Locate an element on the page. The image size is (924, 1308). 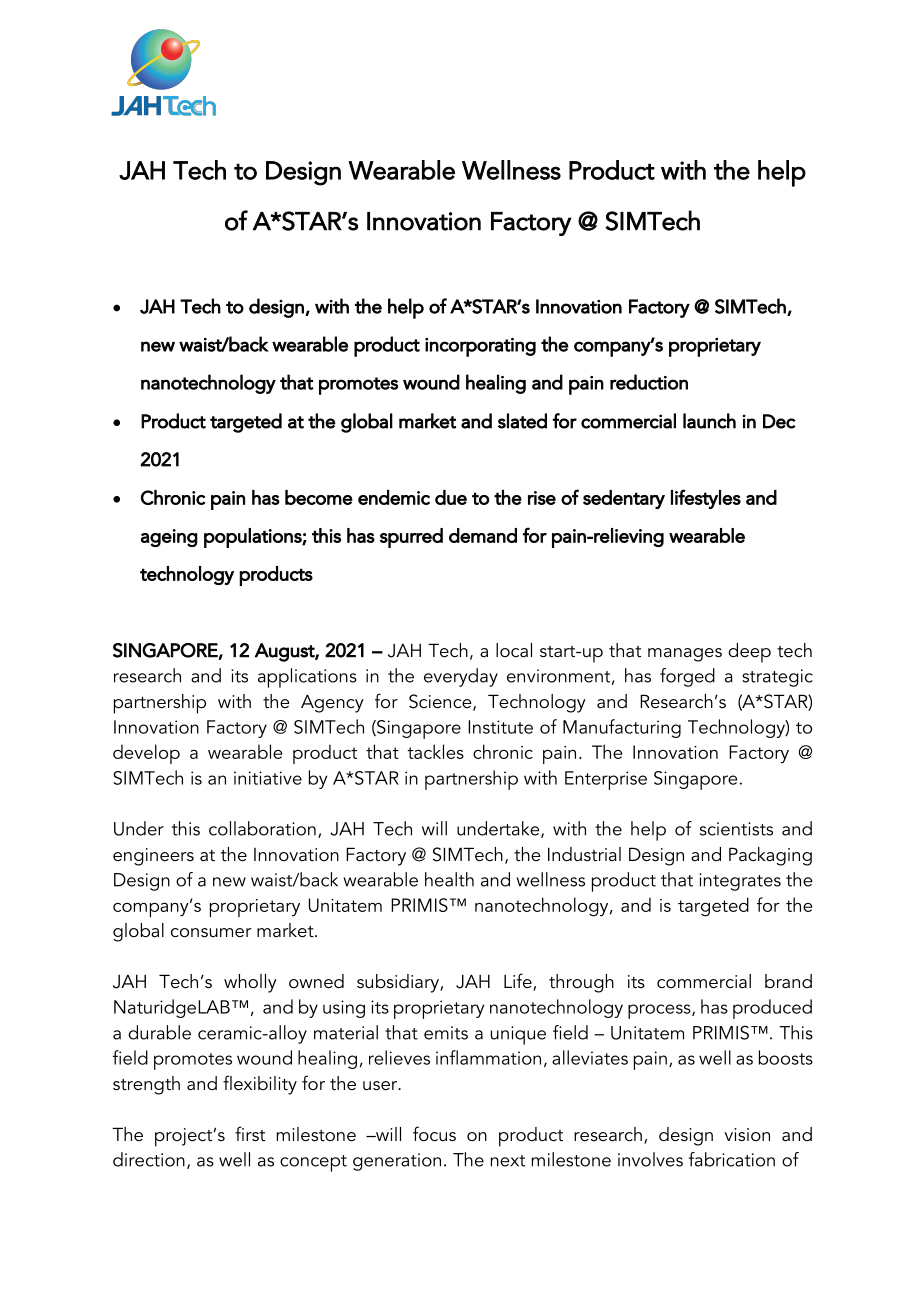
incorporating is located at coordinates (480, 347).
